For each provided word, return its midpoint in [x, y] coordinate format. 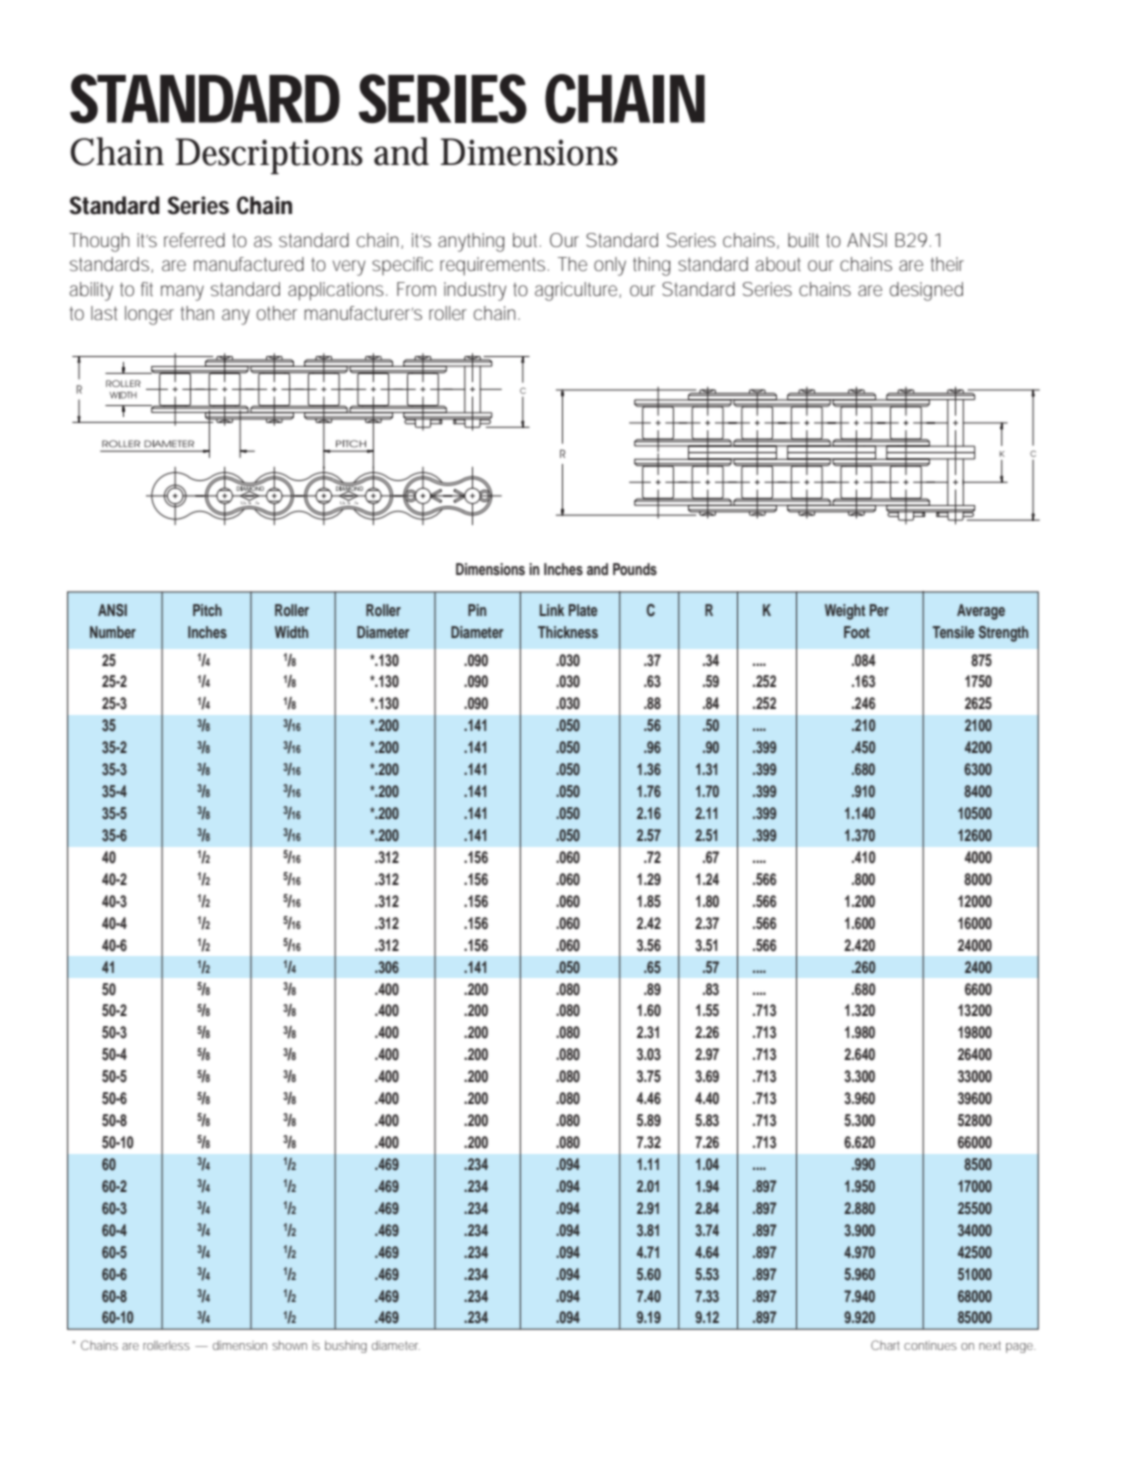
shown [289, 1345]
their [947, 264]
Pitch [207, 610]
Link [552, 610]
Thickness [568, 632]
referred [194, 240]
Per [879, 610]
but [527, 240]
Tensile [953, 632]
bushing [346, 1347]
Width [291, 632]
